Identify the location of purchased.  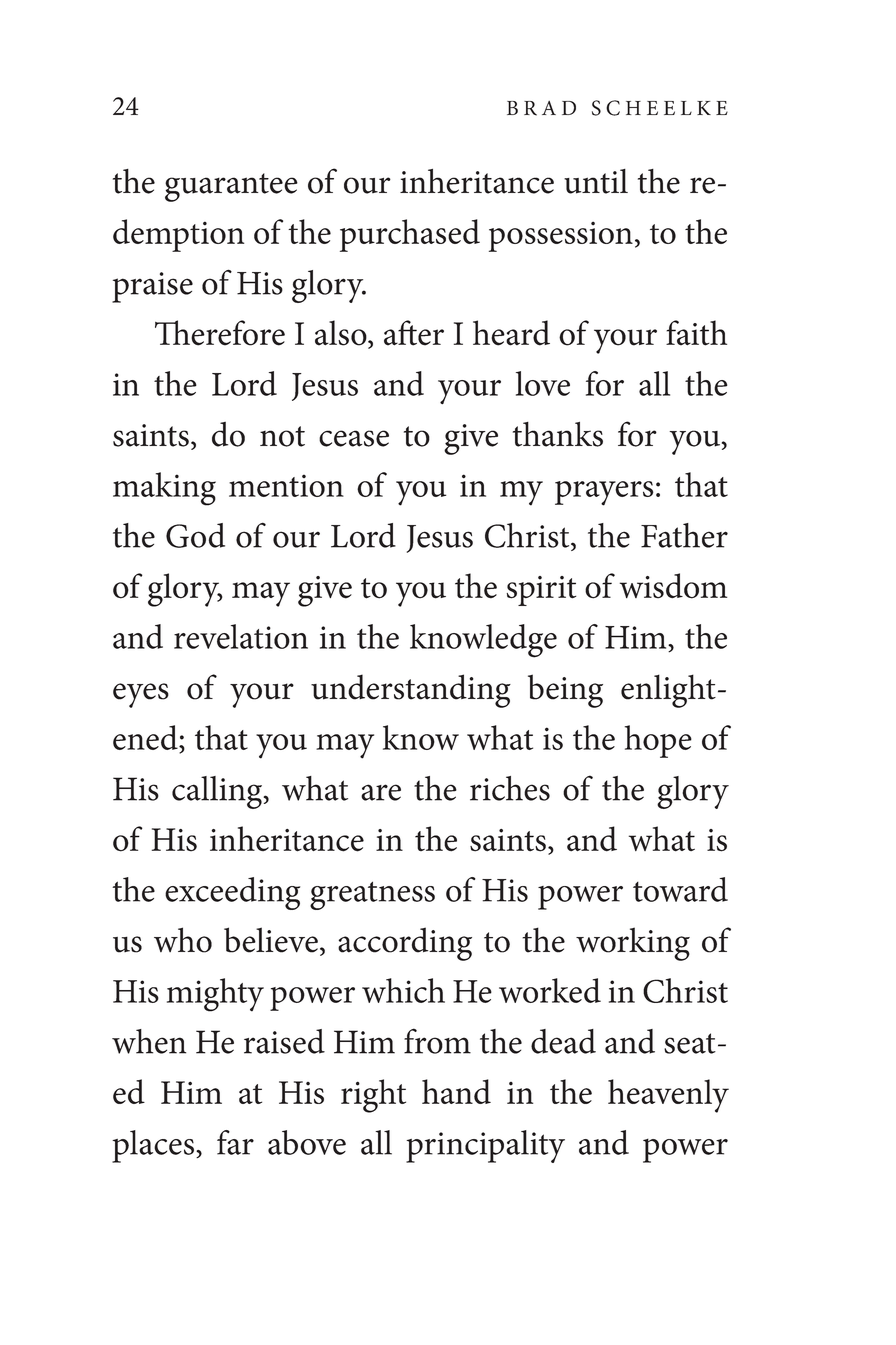
(410, 235).
